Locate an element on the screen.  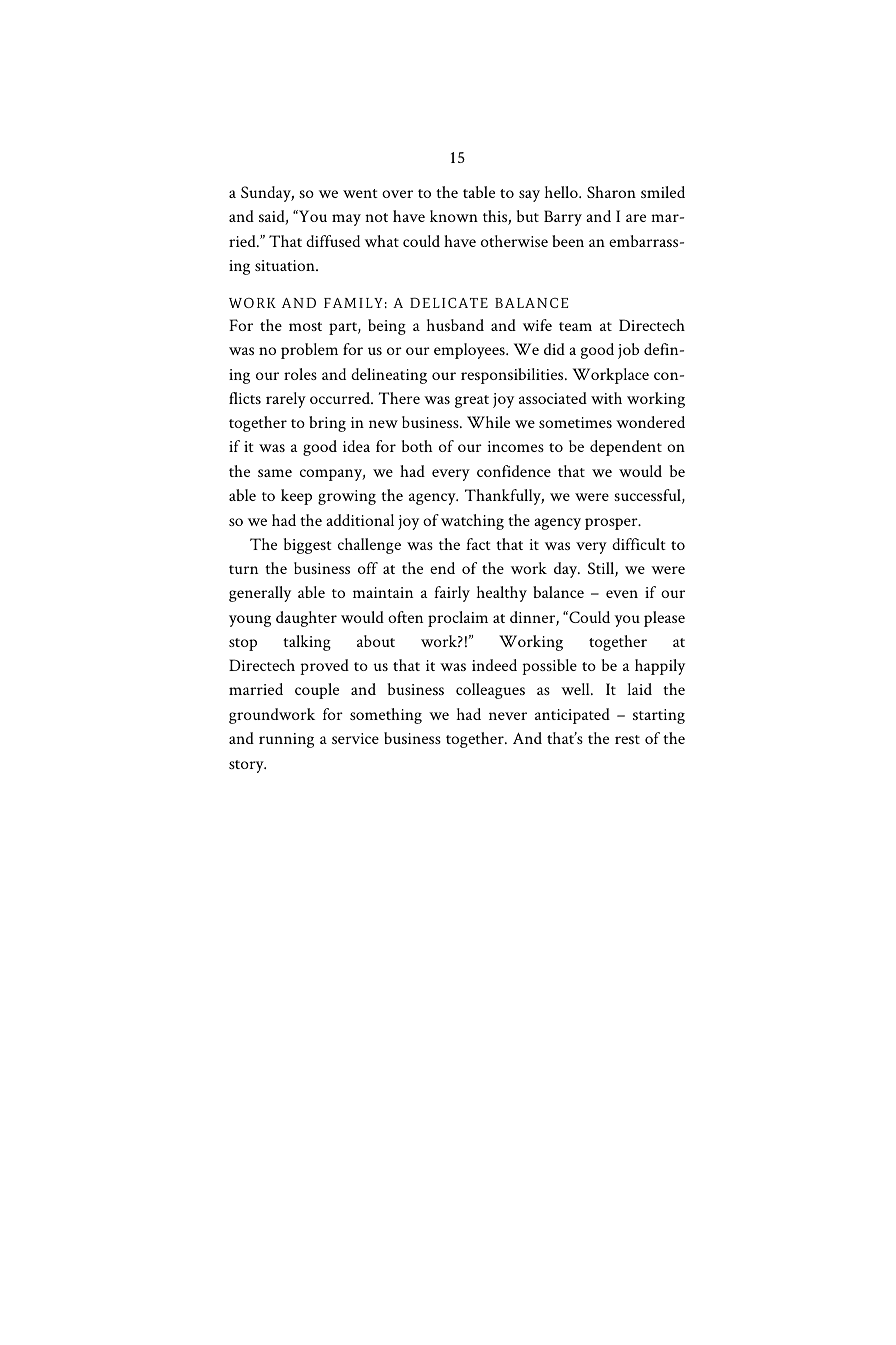
known is located at coordinates (454, 216).
